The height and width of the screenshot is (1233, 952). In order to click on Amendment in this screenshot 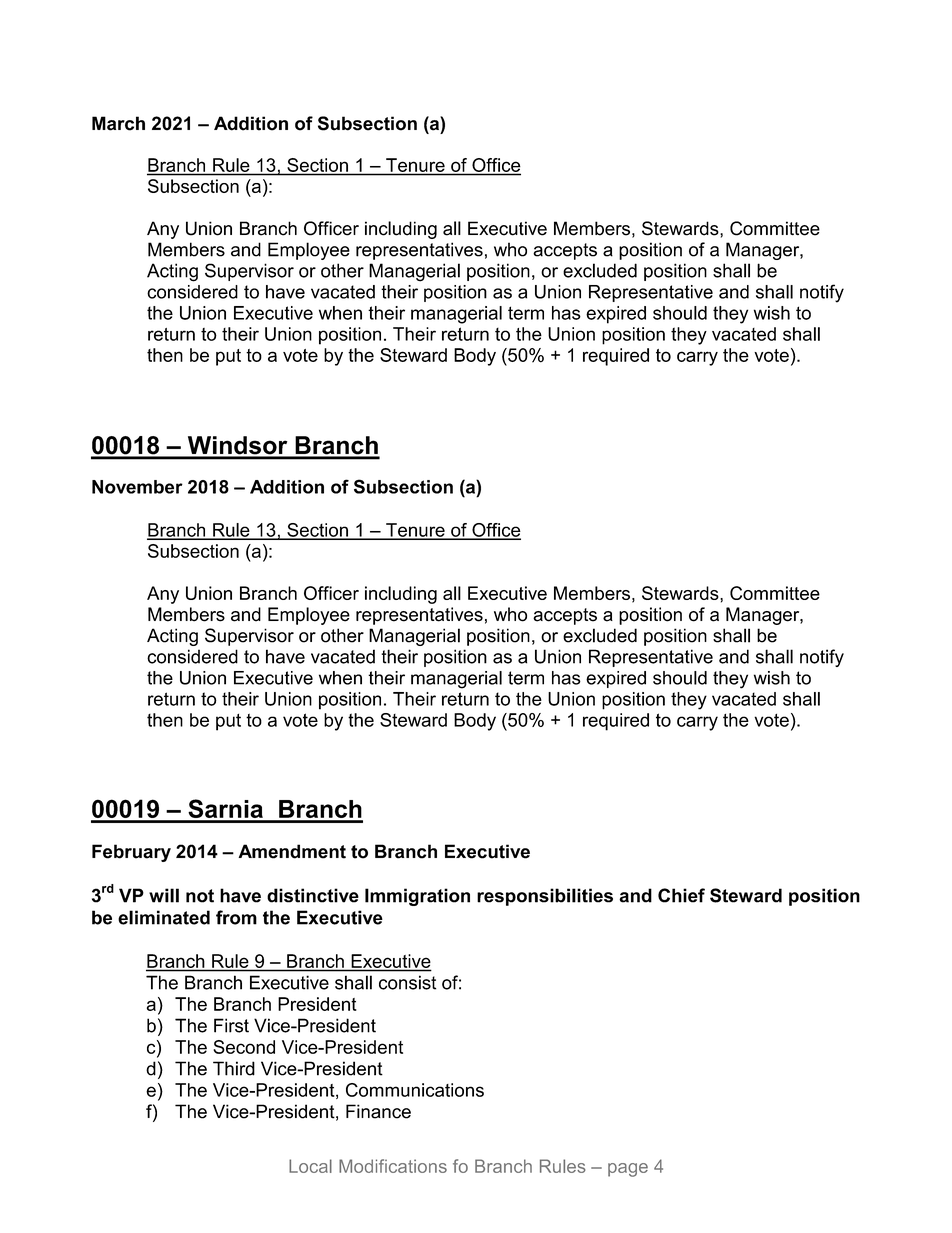, I will do `click(292, 851)`.
